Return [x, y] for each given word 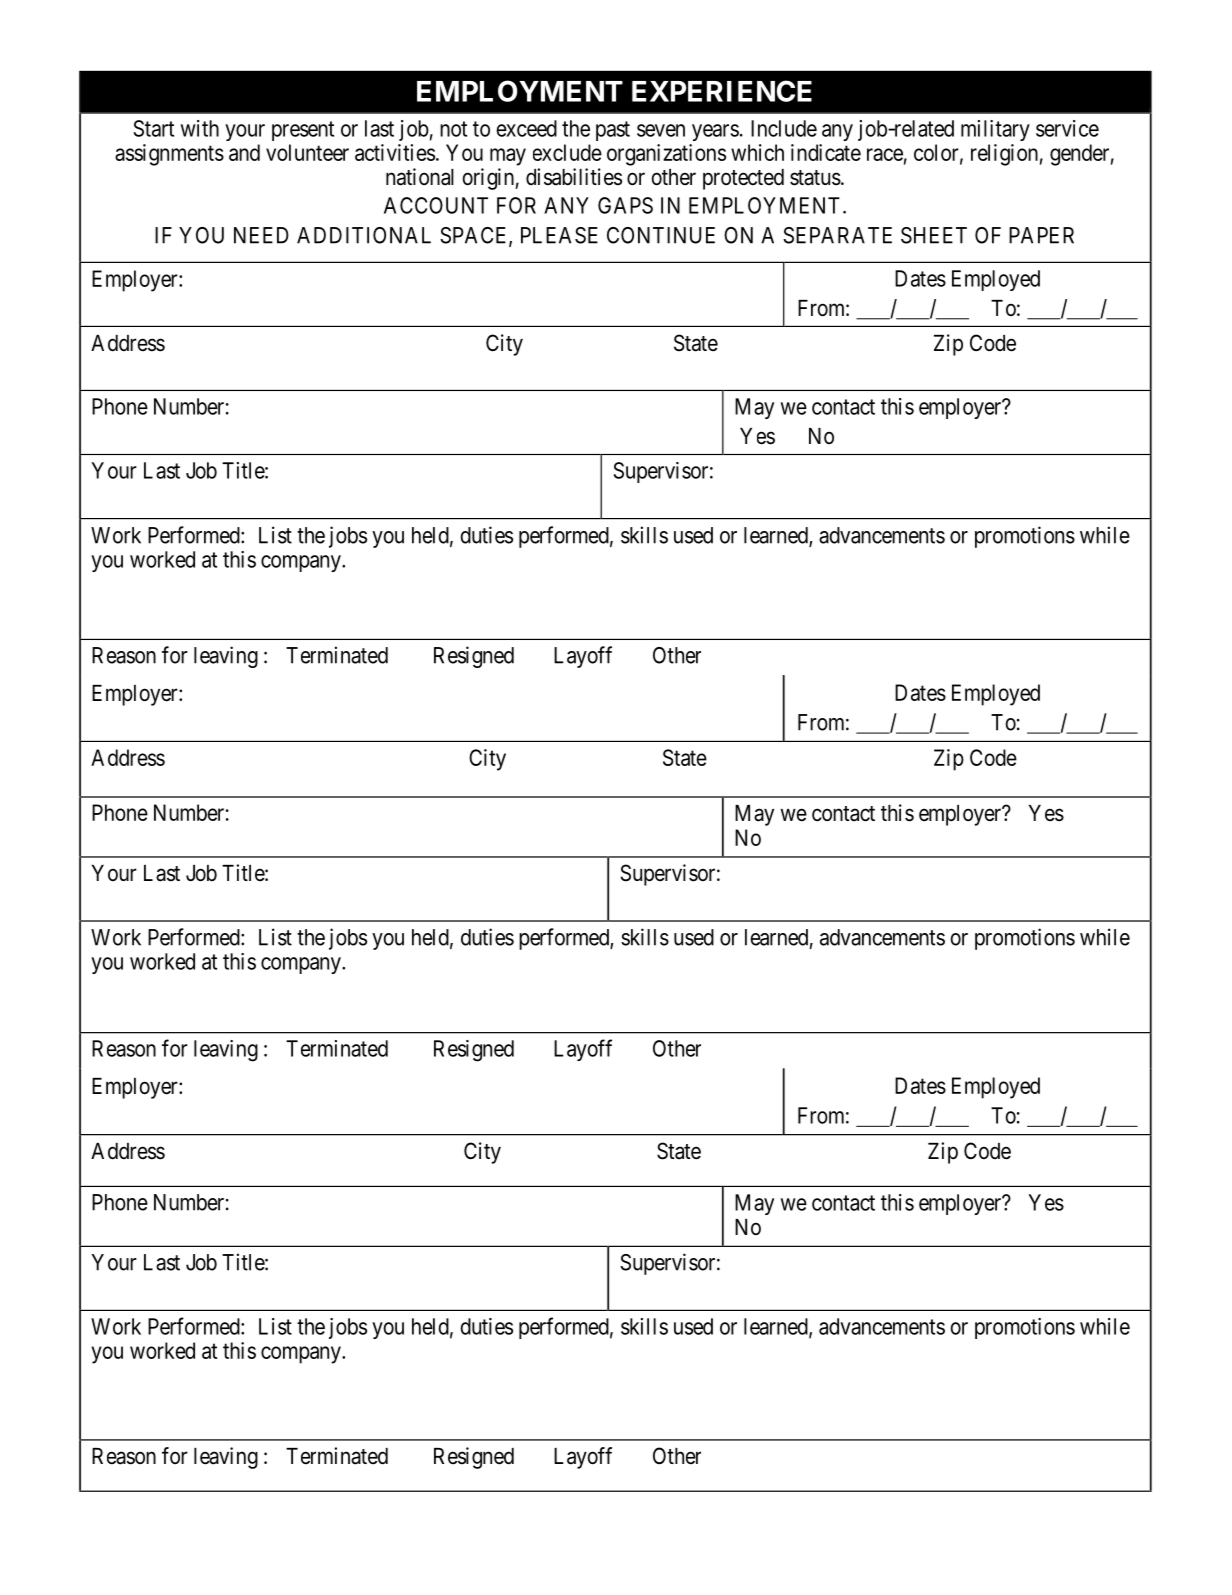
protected [743, 179]
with [200, 128]
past [613, 131]
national [420, 177]
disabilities [574, 177]
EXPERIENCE [722, 91]
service [1067, 128]
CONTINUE [661, 235]
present [303, 131]
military [995, 130]
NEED [261, 235]
